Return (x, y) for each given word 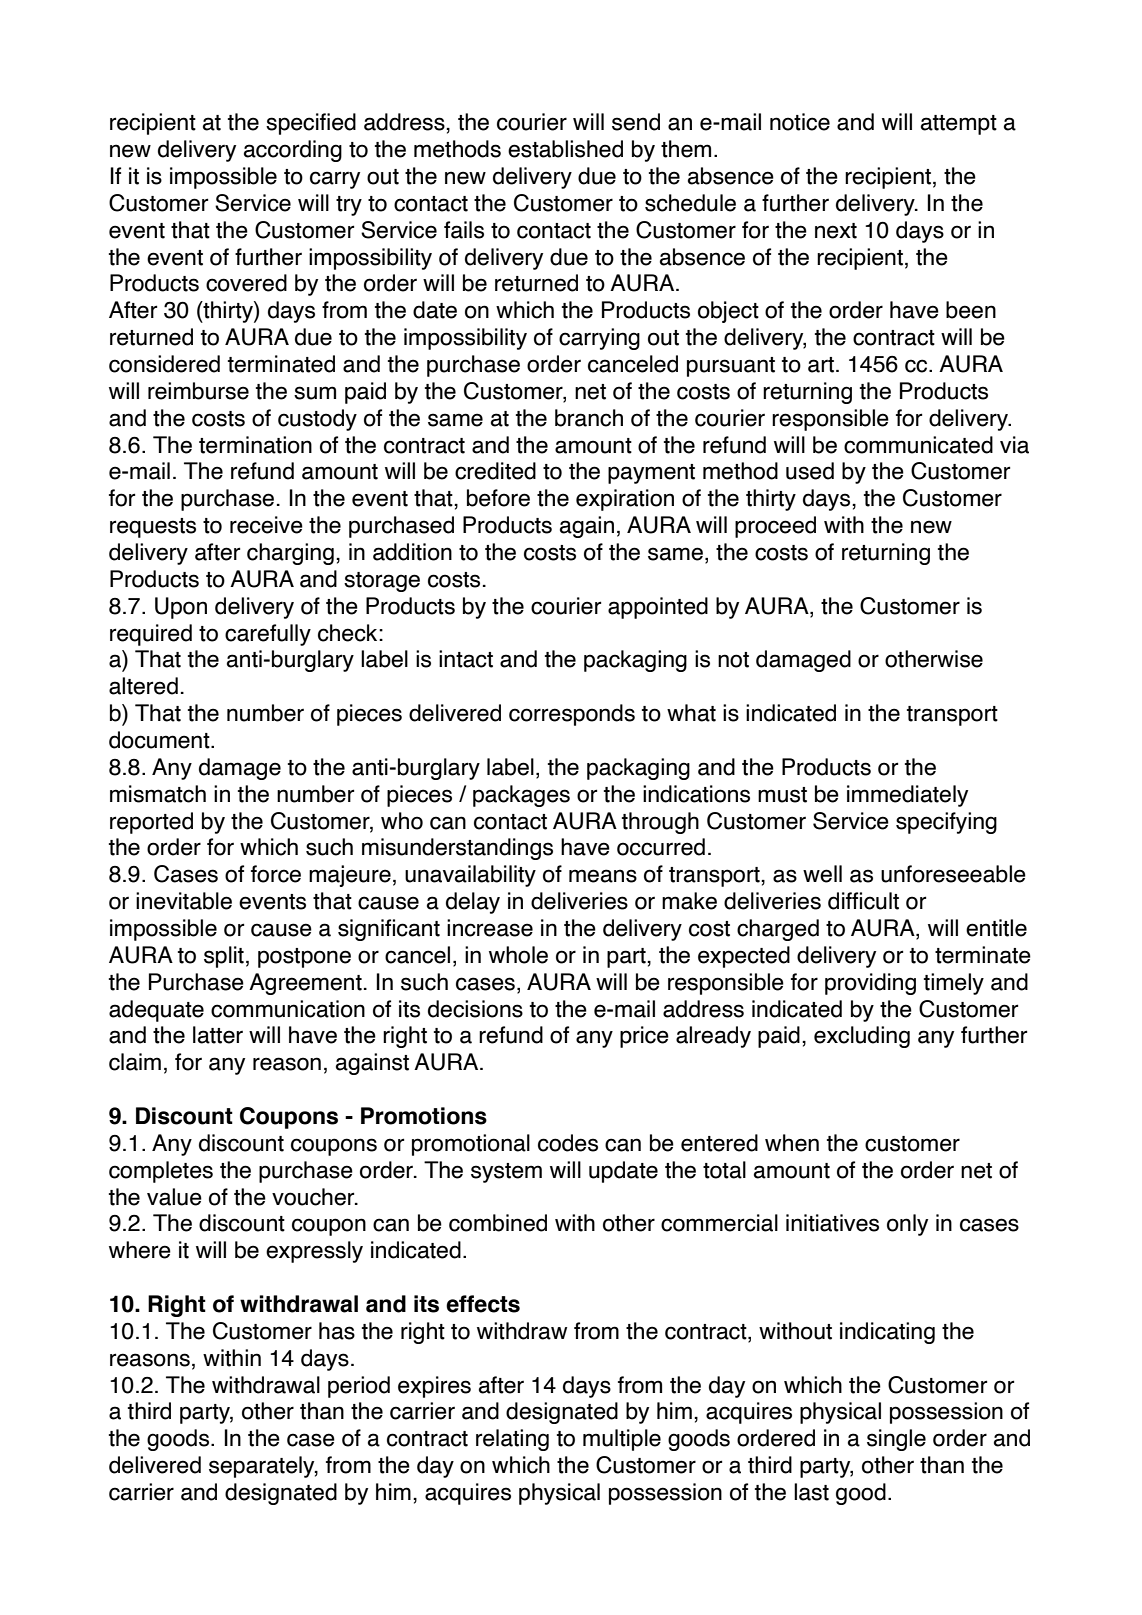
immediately (907, 796)
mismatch (158, 794)
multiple (622, 1440)
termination (255, 445)
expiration (625, 500)
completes (161, 1172)
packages (521, 796)
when (792, 1143)
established (565, 149)
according (293, 151)
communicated (918, 445)
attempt (959, 125)
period (359, 1387)
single (896, 1440)
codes (568, 1143)
